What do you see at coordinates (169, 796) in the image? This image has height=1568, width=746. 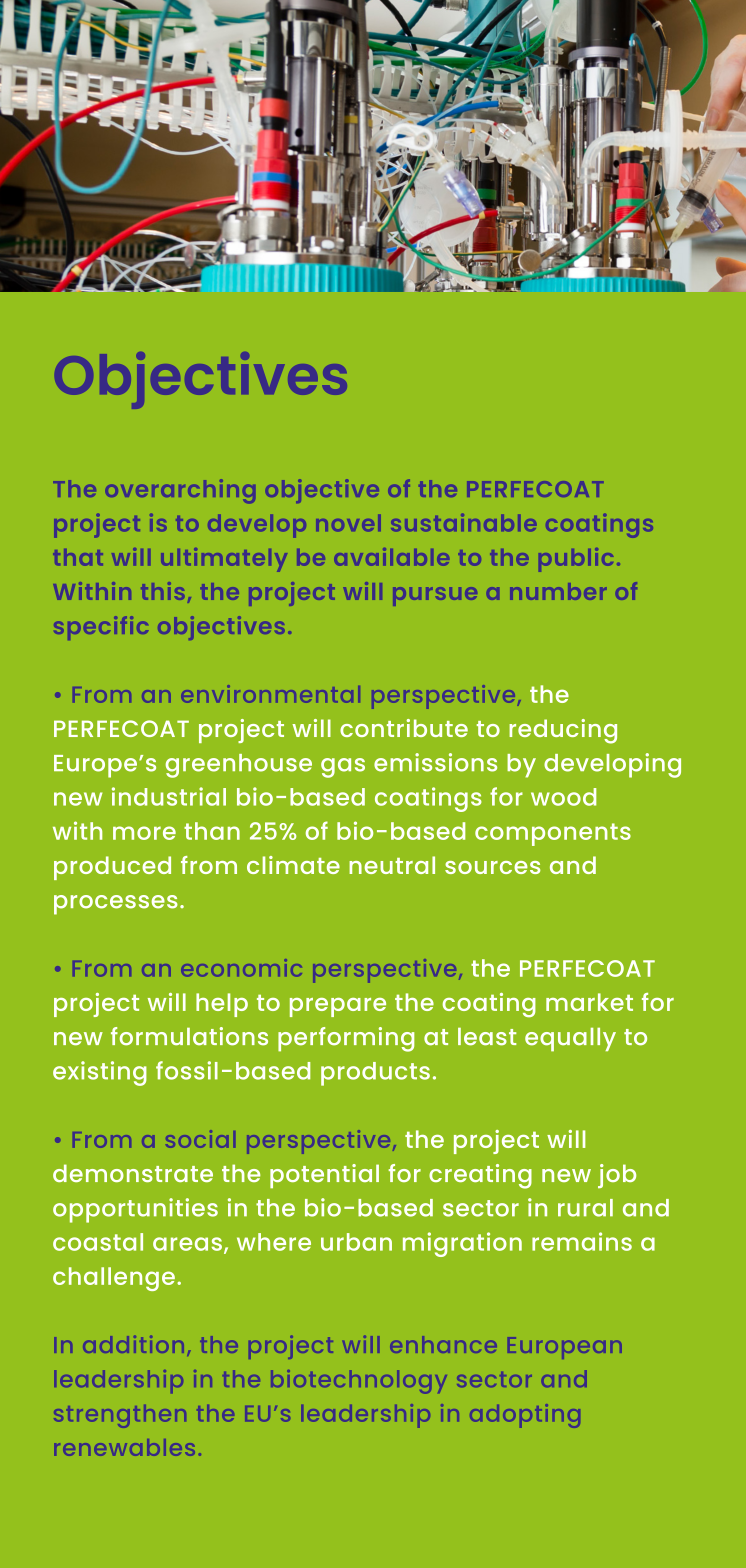 I see `industrial` at bounding box center [169, 796].
